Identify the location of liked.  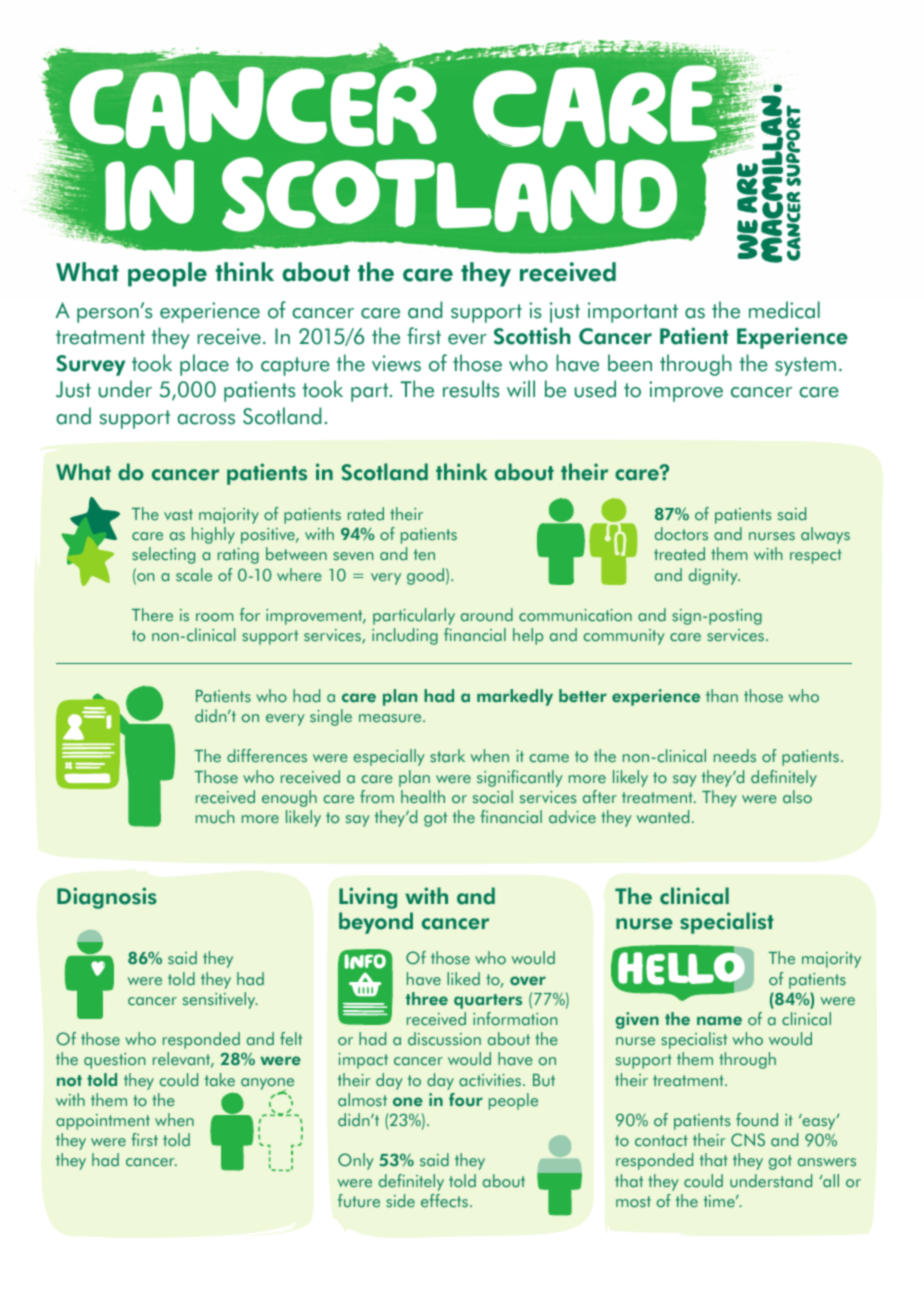
(463, 979).
